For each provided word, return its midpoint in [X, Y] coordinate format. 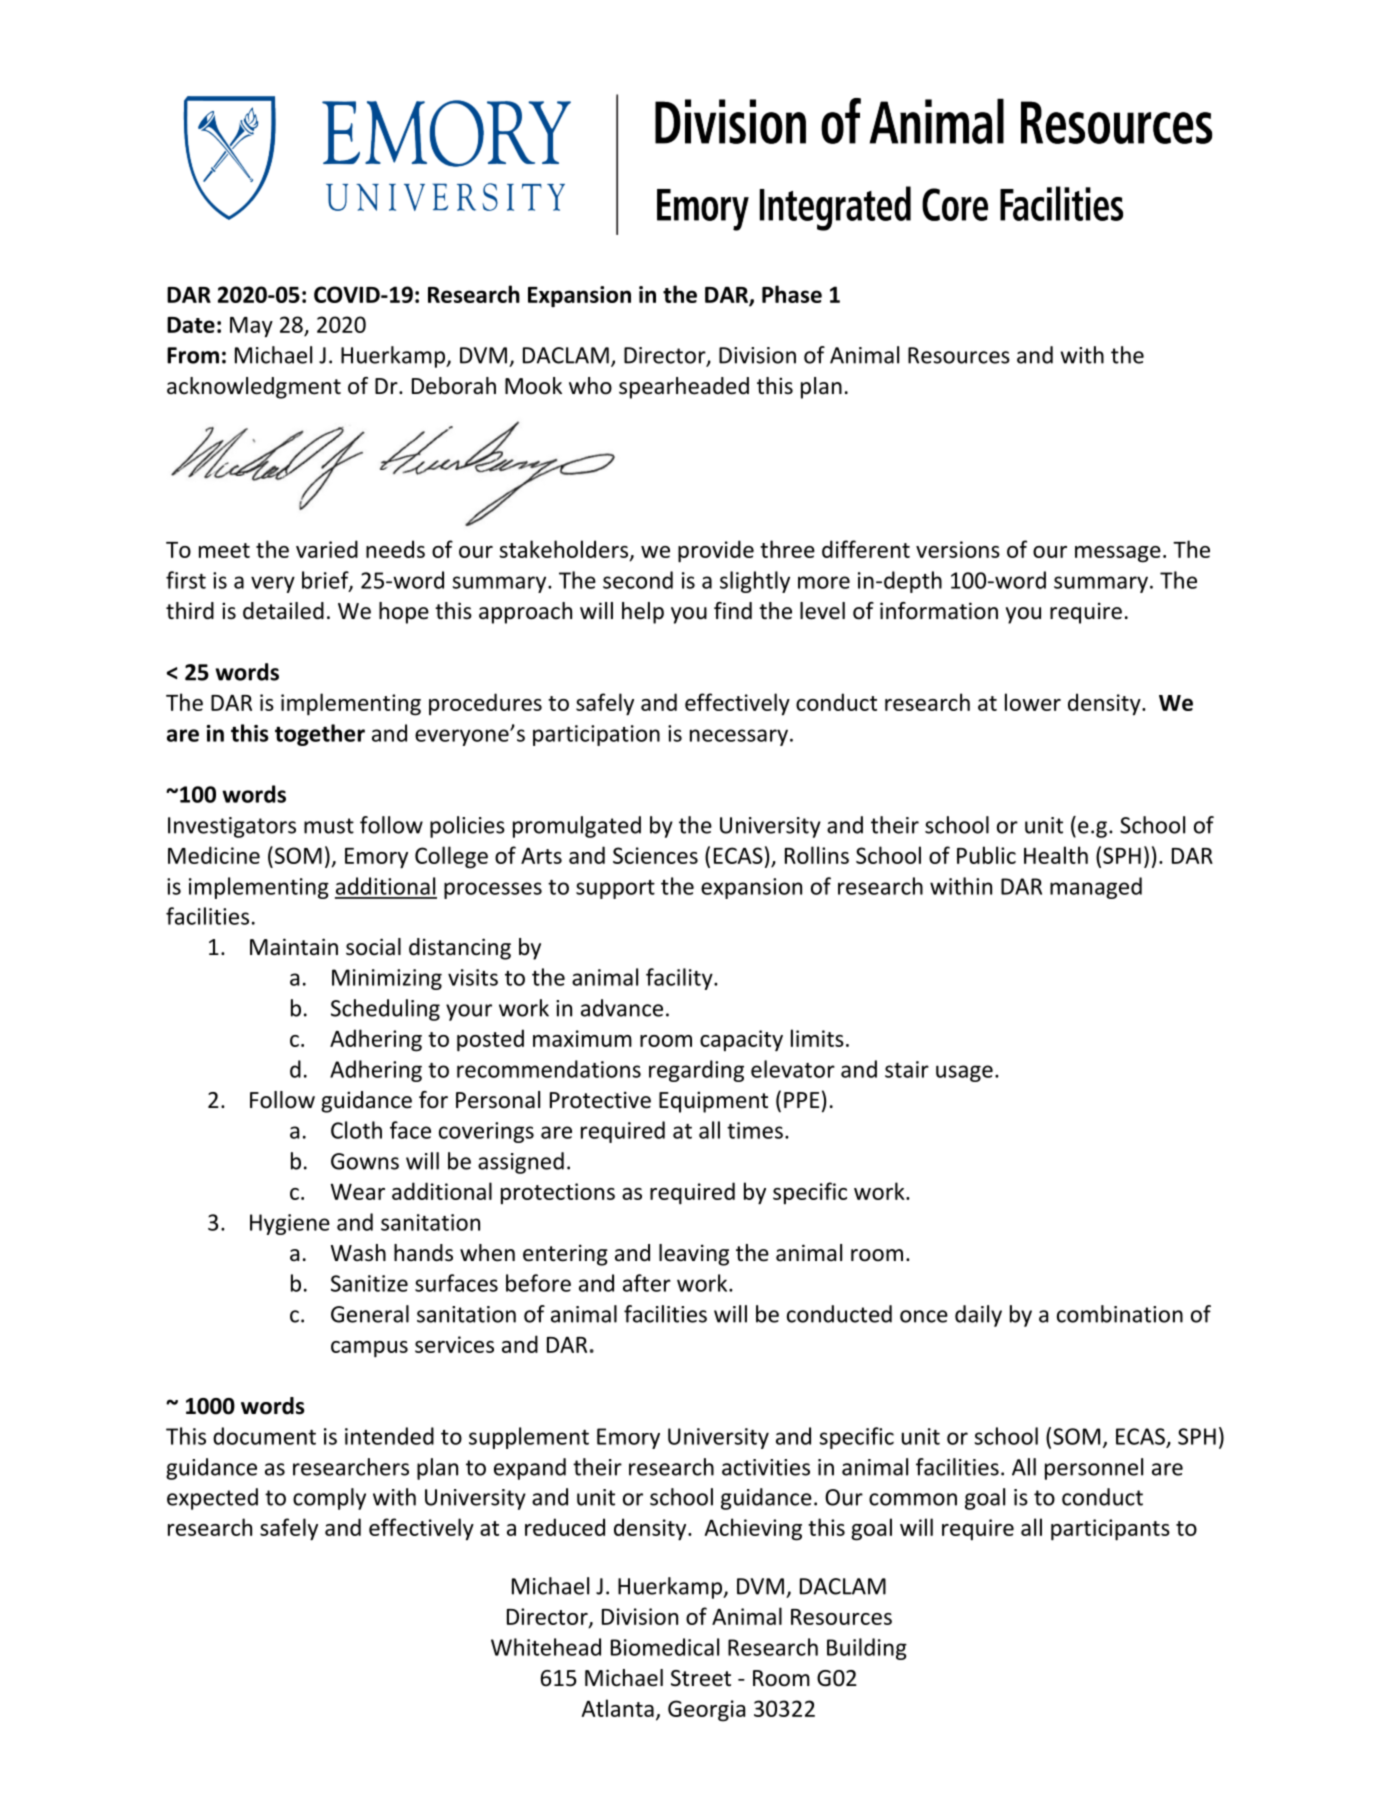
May [251, 327]
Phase [792, 294]
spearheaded [684, 388]
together [320, 735]
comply [329, 1499]
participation [596, 735]
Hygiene [290, 1224]
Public [986, 855]
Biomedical [665, 1647]
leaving [694, 1255]
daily [978, 1316]
